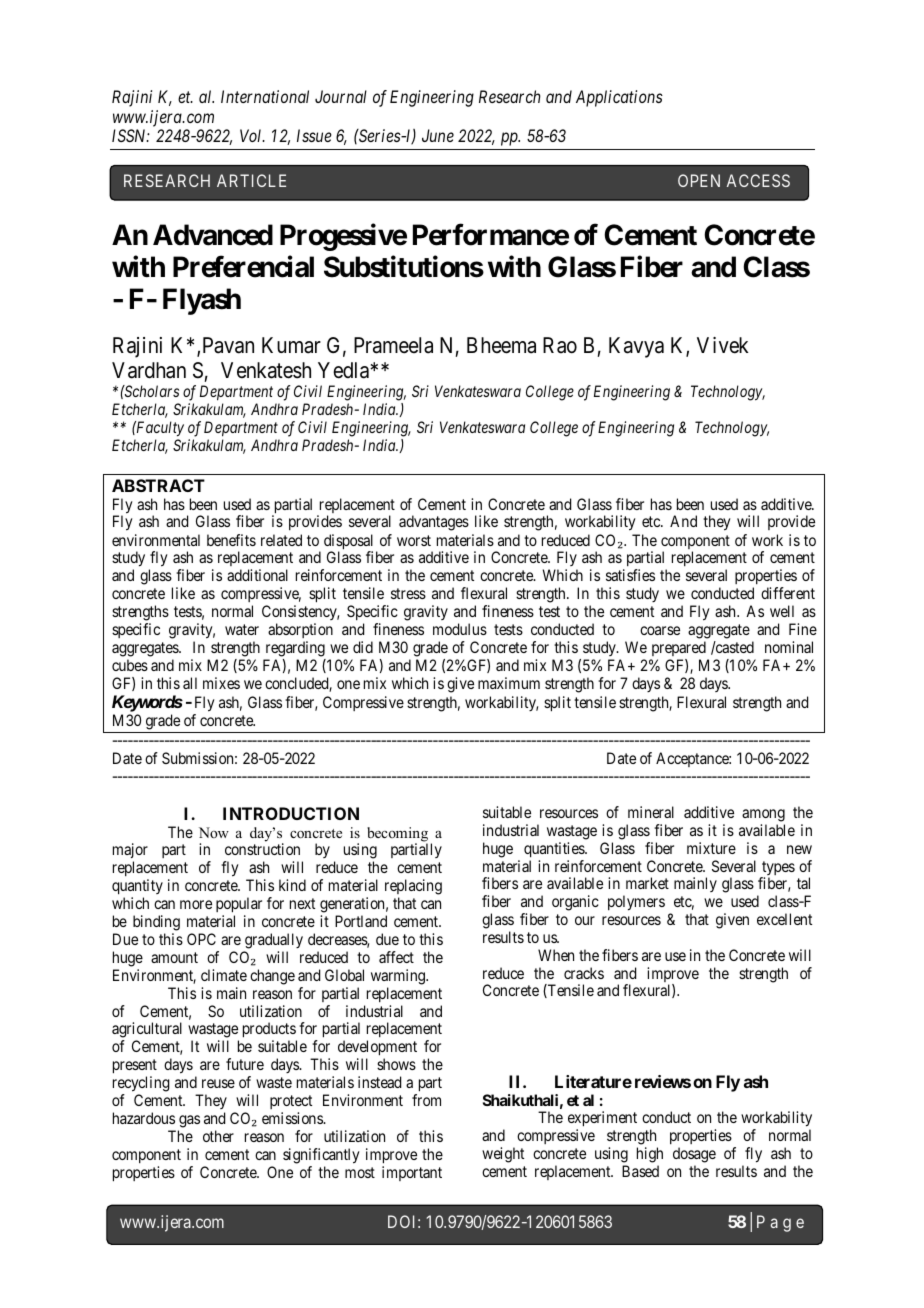  Describe the element at coordinates (699, 180) in the document. I see `OPEN` at that location.
